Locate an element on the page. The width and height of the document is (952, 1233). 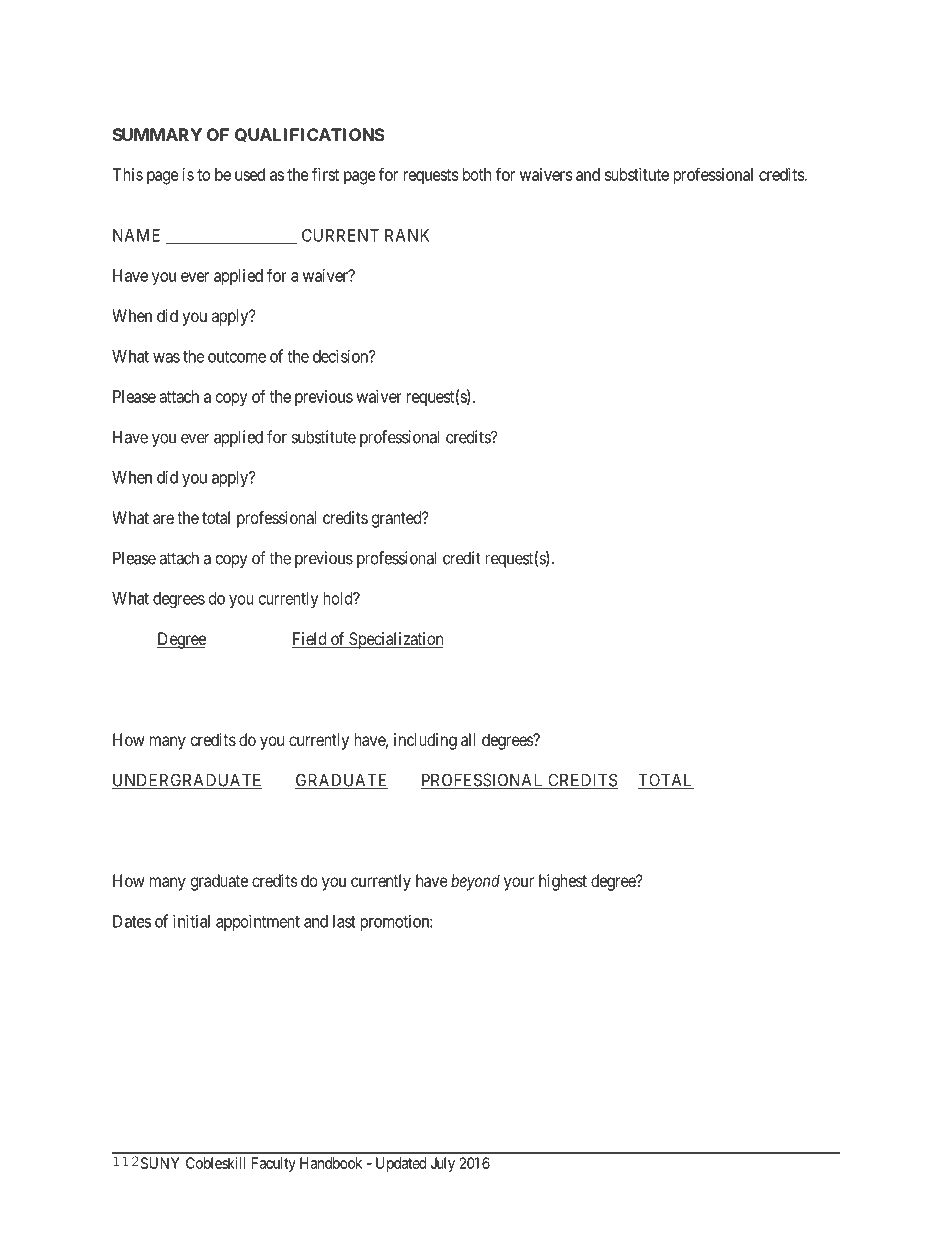
Field is located at coordinates (310, 640).
